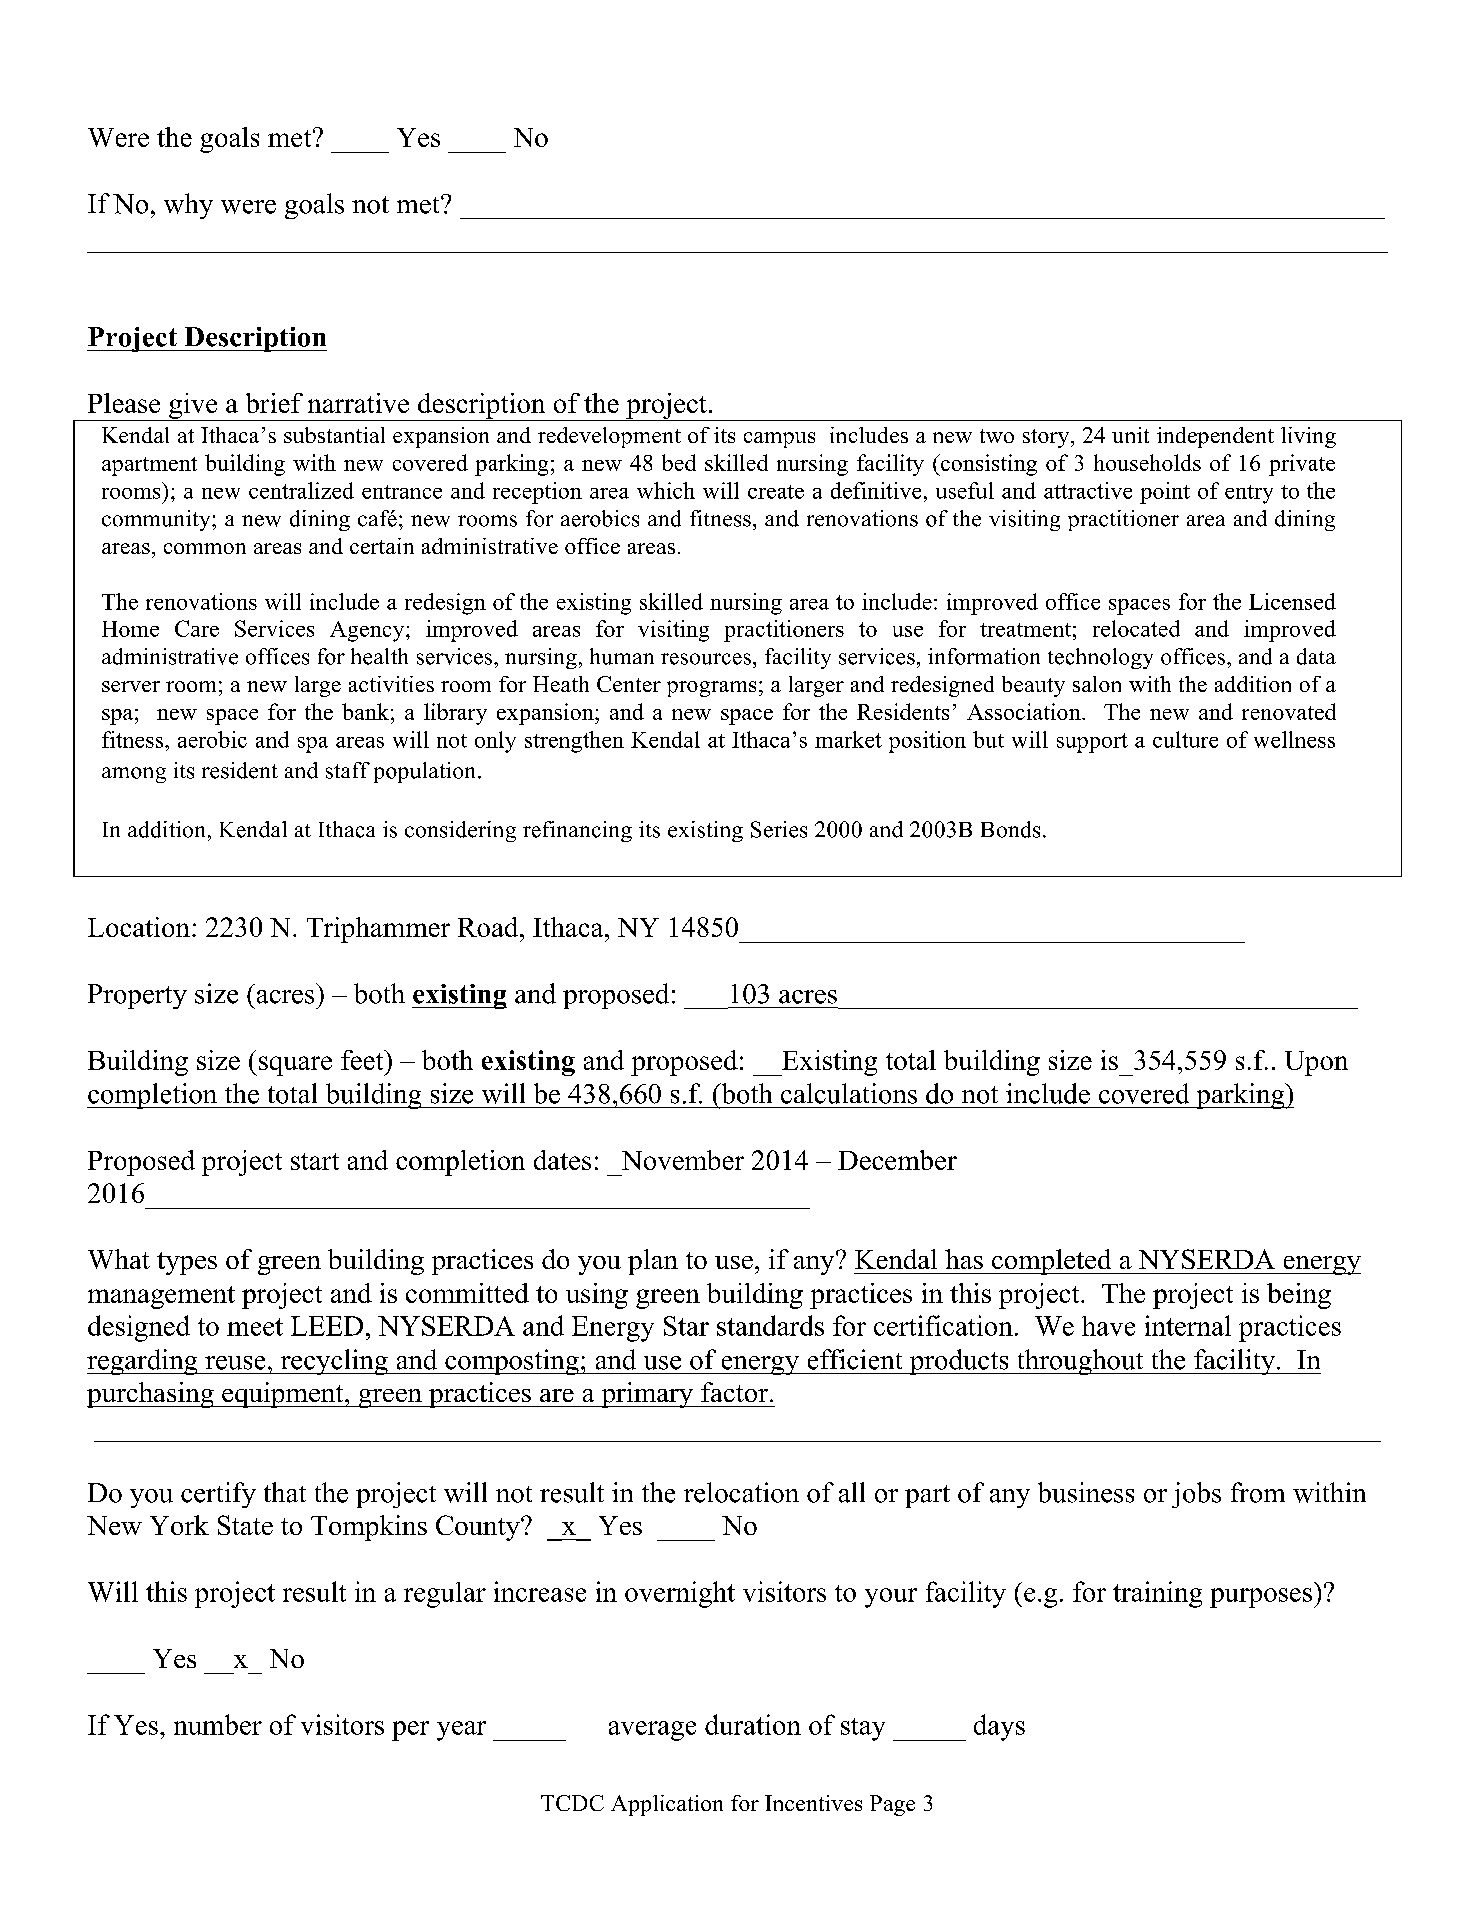  What do you see at coordinates (294, 1066) in the document?
I see `square` at bounding box center [294, 1066].
